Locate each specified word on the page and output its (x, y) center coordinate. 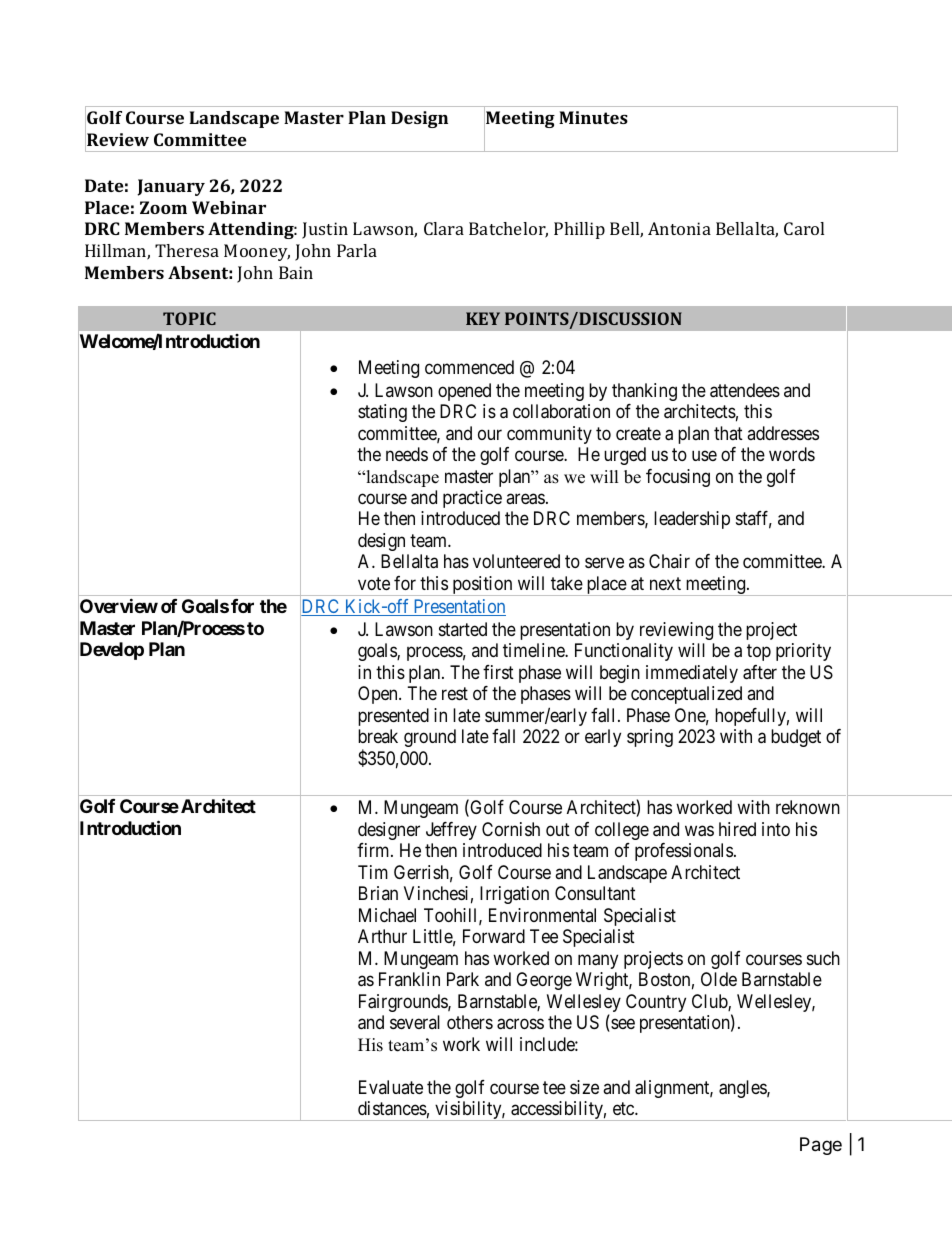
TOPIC (189, 318)
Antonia (679, 228)
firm (374, 850)
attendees (745, 390)
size (584, 1087)
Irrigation (514, 895)
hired (737, 829)
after (760, 672)
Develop (111, 652)
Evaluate (391, 1087)
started (463, 629)
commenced (469, 367)
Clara (444, 228)
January (171, 187)
